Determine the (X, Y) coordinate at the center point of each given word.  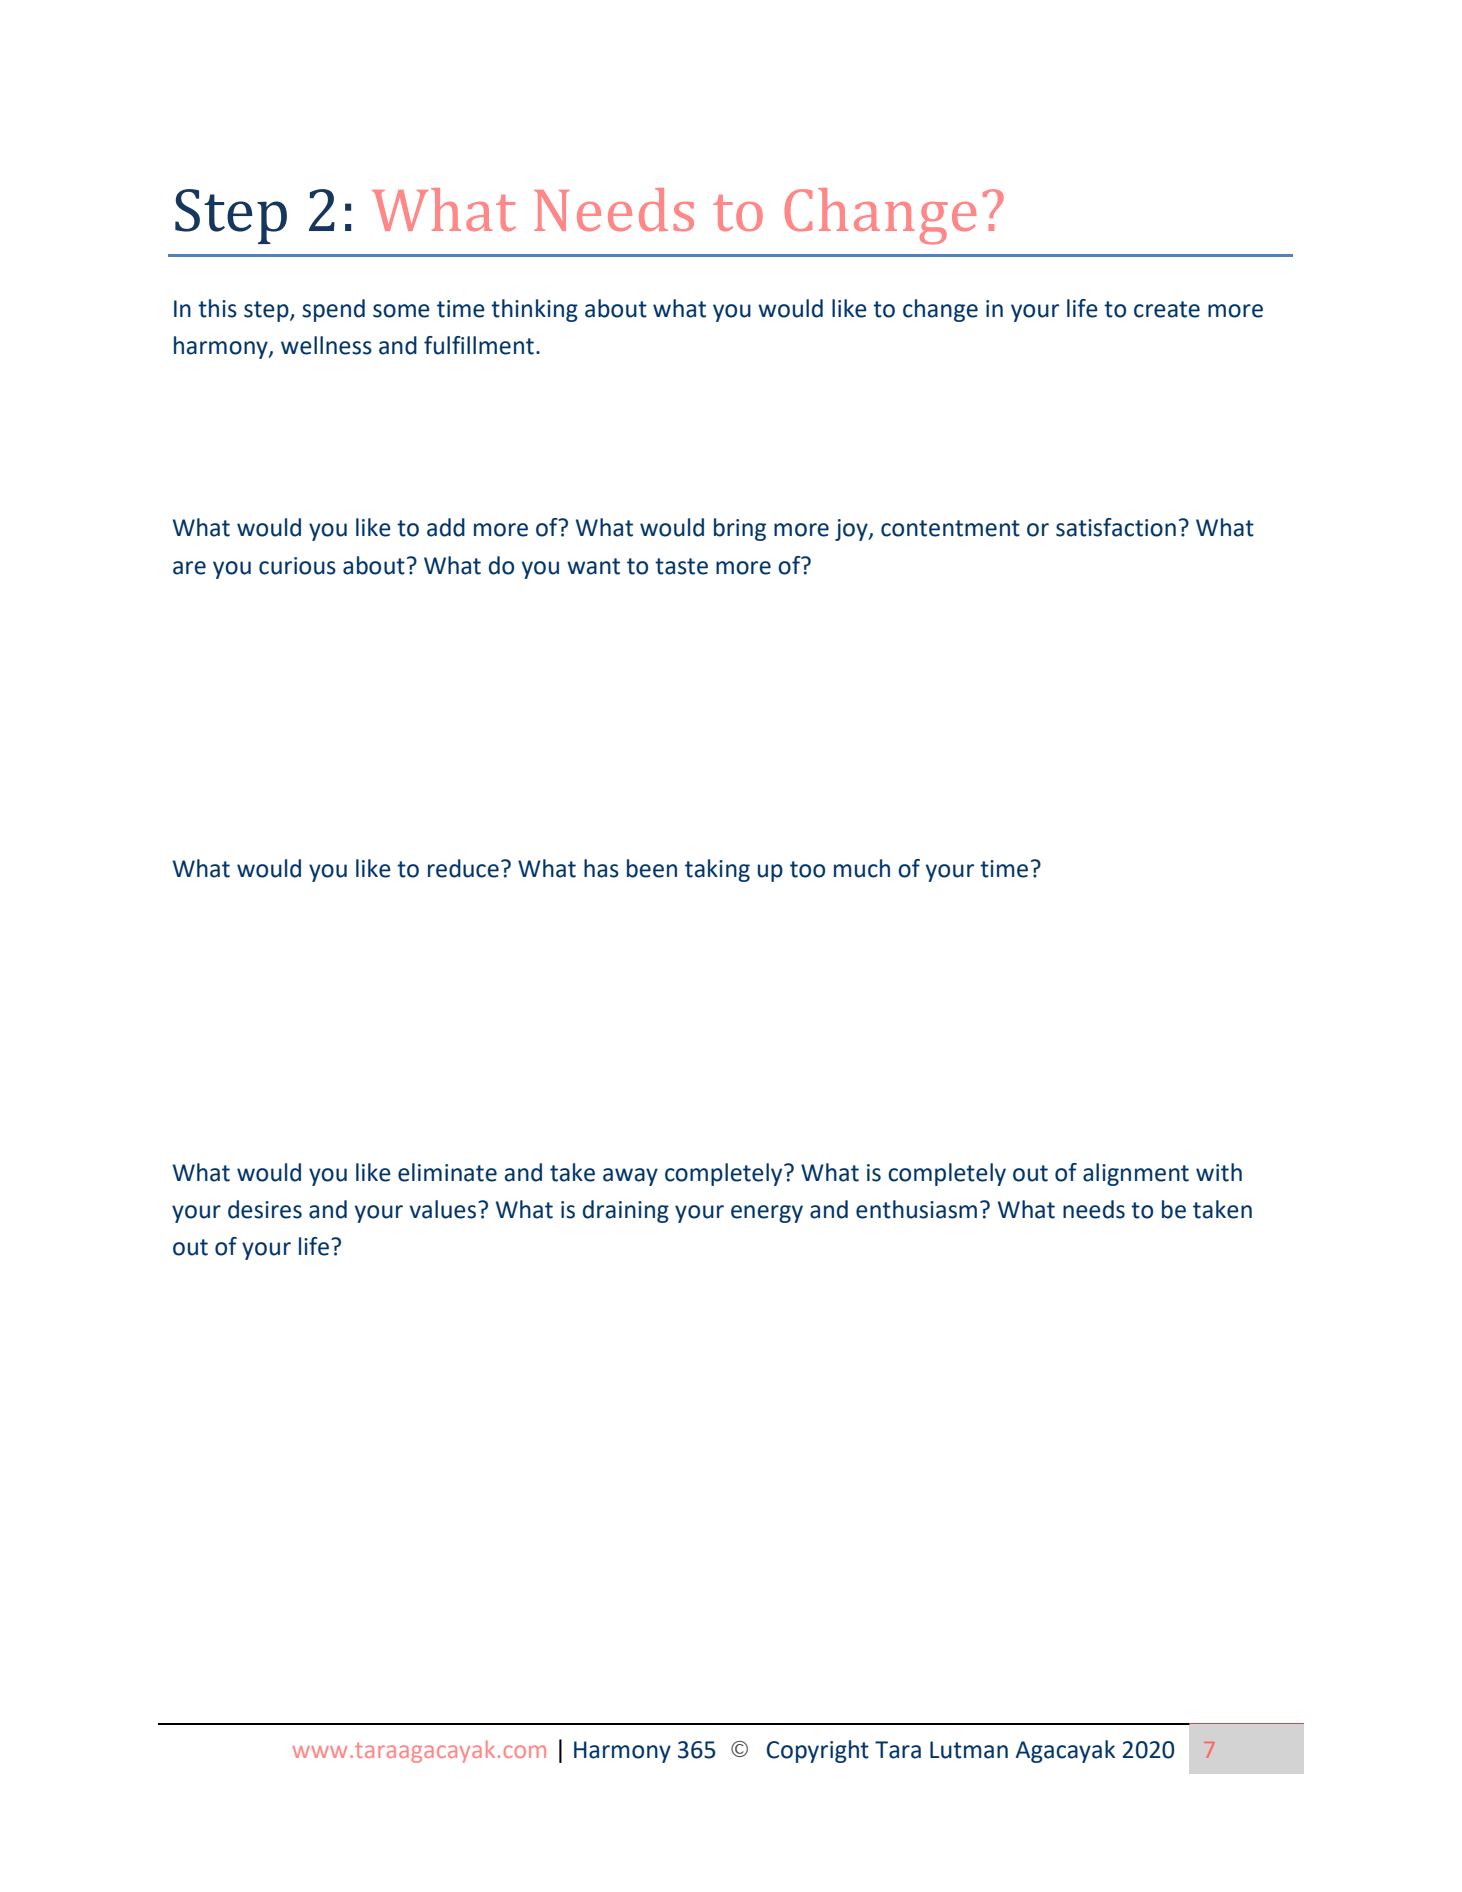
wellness (326, 345)
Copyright (818, 1751)
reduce (463, 868)
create (1167, 309)
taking (717, 870)
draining (626, 1211)
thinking (534, 310)
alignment (1136, 1174)
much (862, 868)
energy (767, 1214)
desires (265, 1209)
